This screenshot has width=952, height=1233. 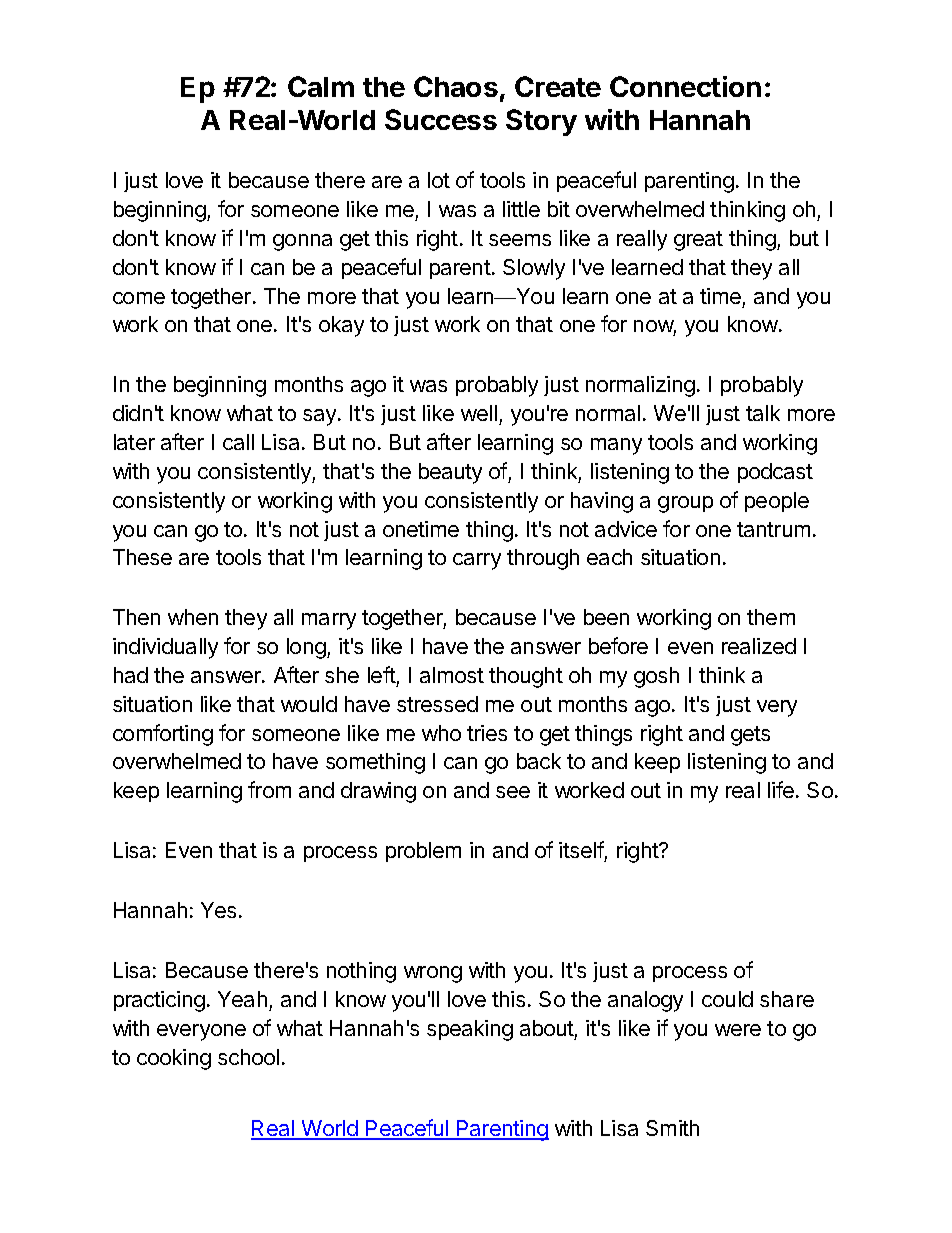 What do you see at coordinates (441, 733) in the screenshot?
I see `who` at bounding box center [441, 733].
